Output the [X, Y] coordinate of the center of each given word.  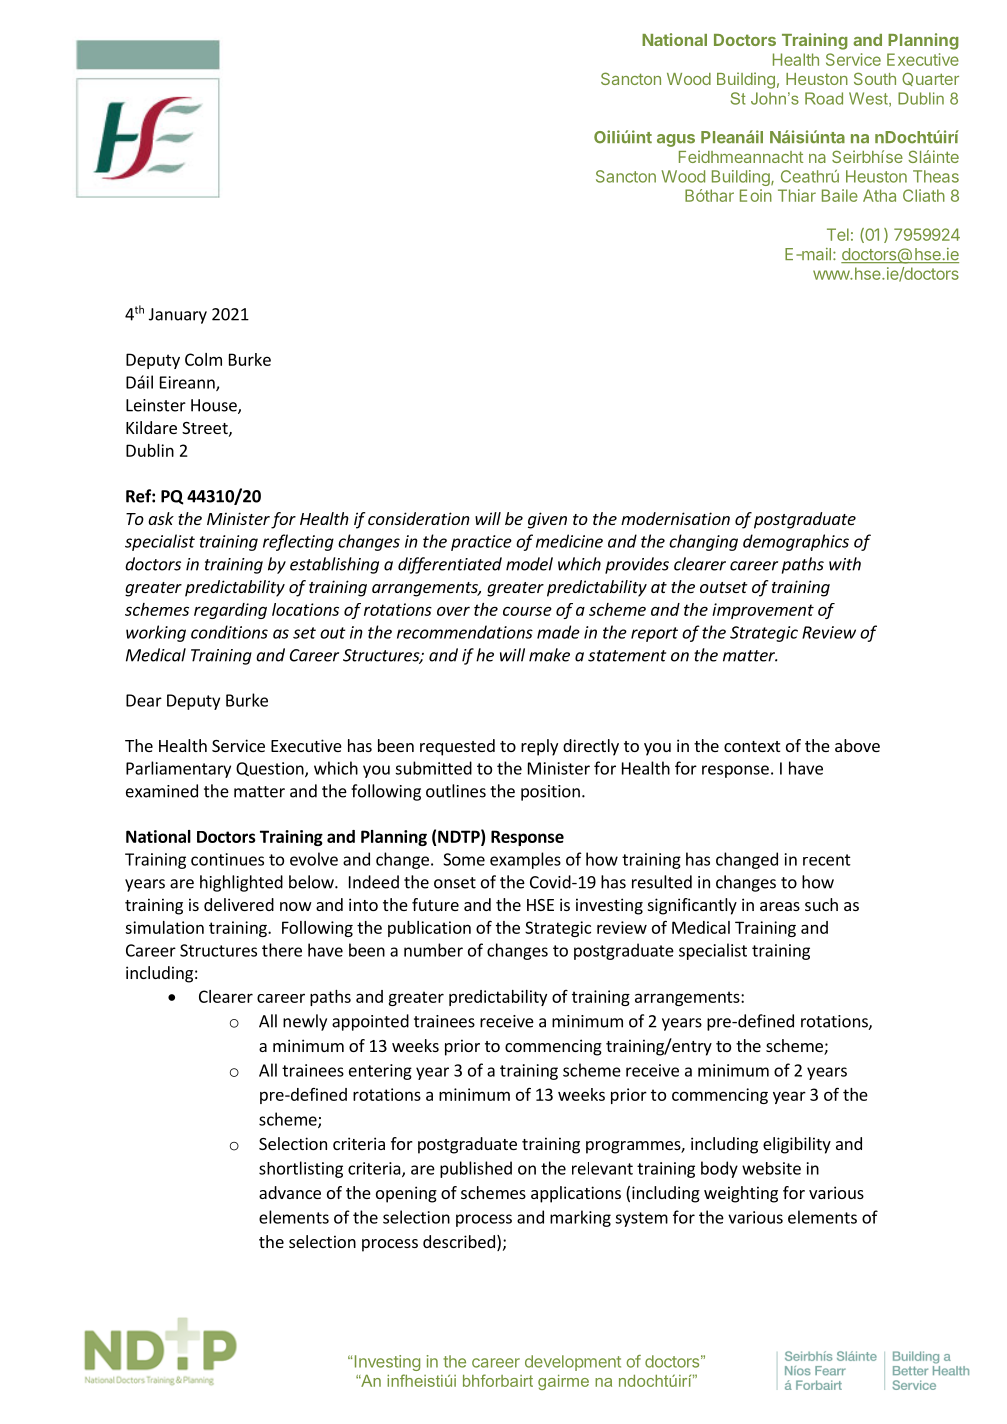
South [875, 78]
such [821, 904]
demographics [796, 542]
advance [290, 1192]
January [178, 316]
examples [525, 860]
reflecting [298, 542]
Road [824, 98]
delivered [239, 904]
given [547, 520]
